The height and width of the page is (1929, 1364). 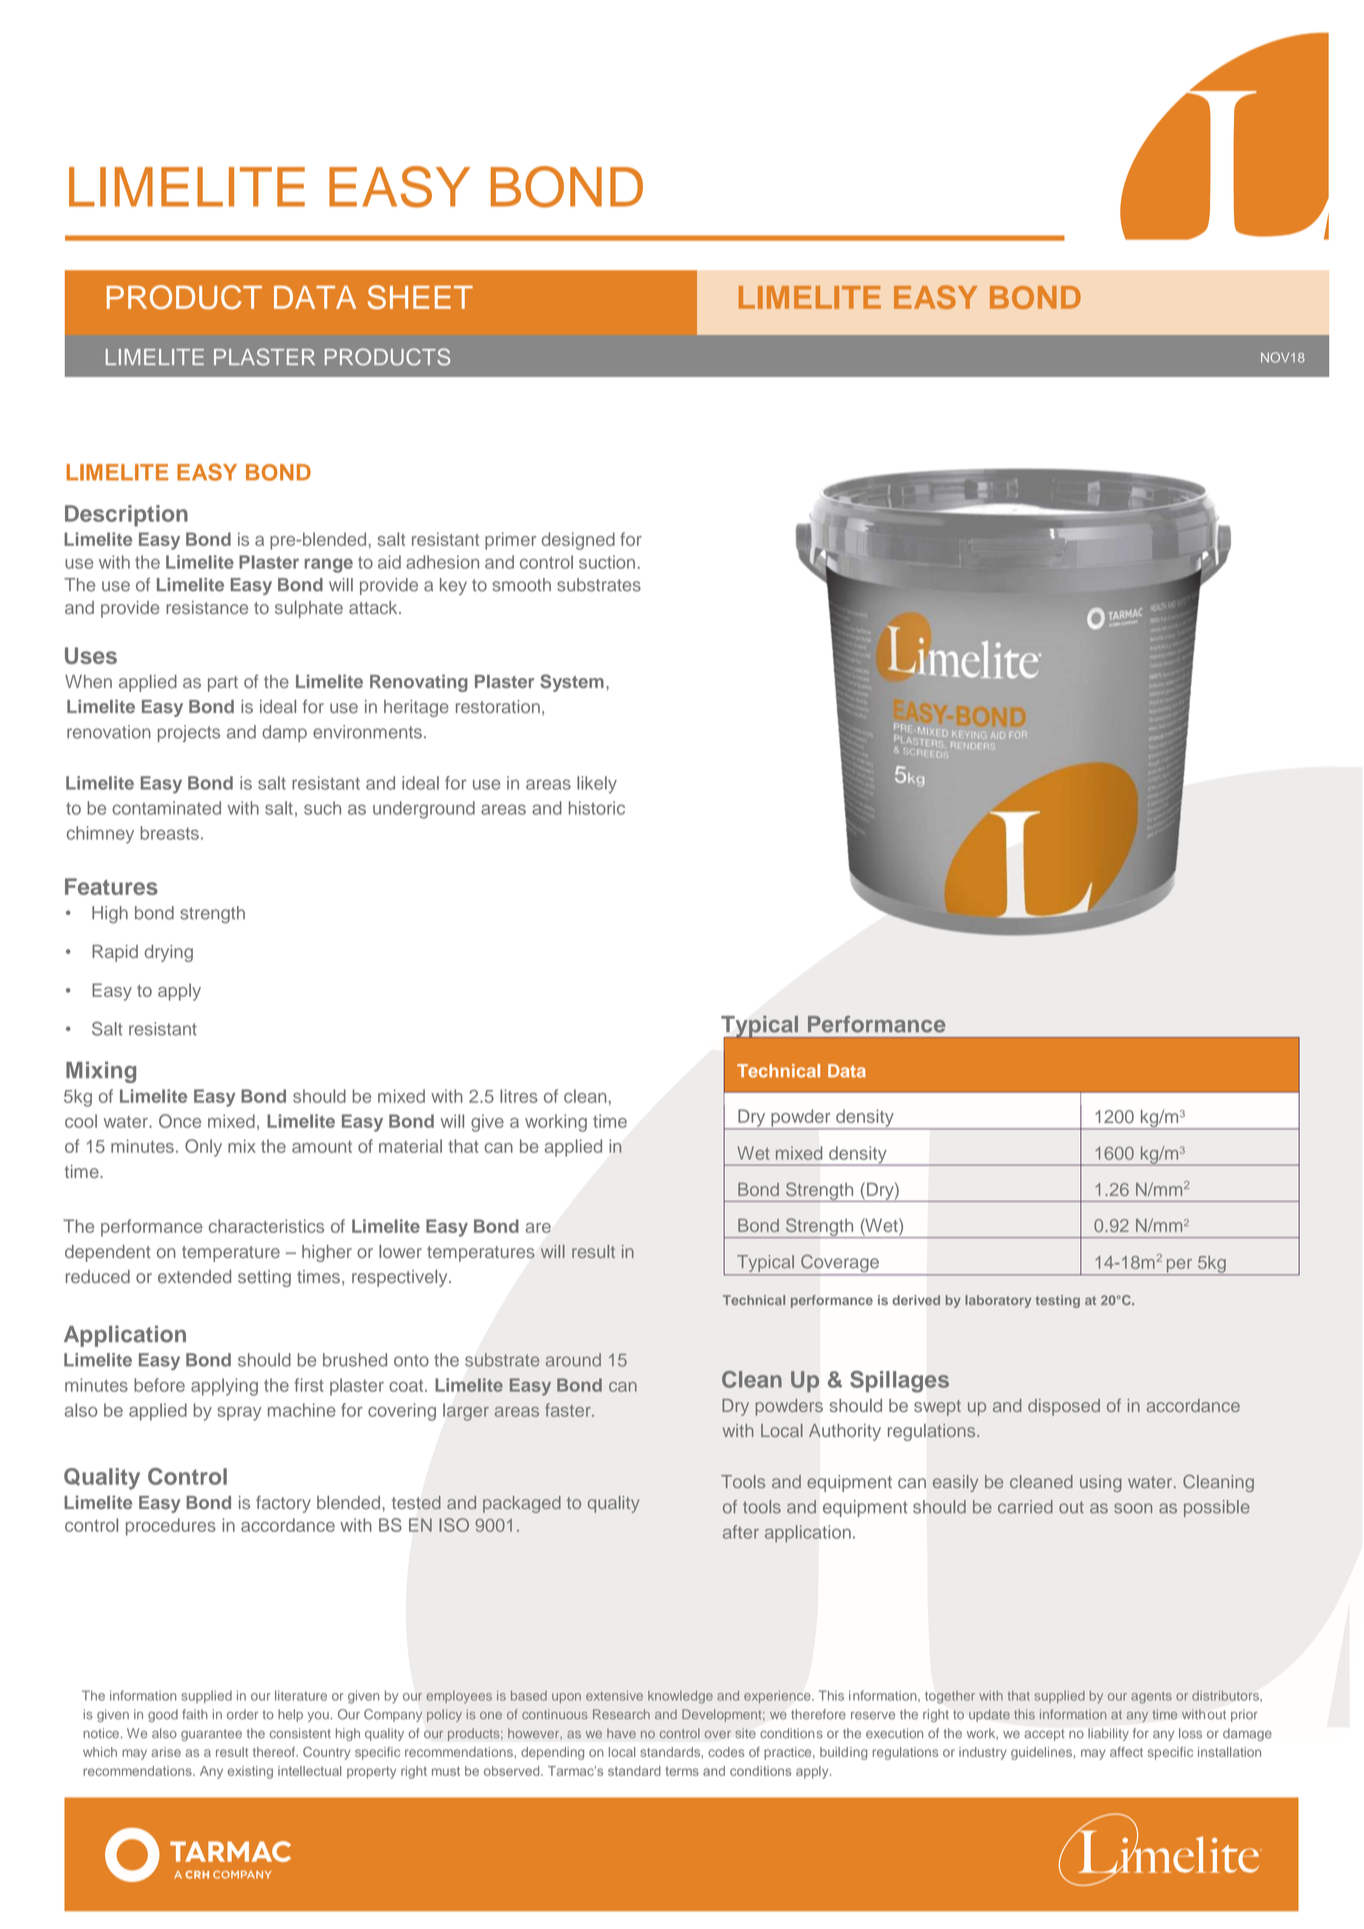 What do you see at coordinates (607, 562) in the page?
I see `suction` at bounding box center [607, 562].
